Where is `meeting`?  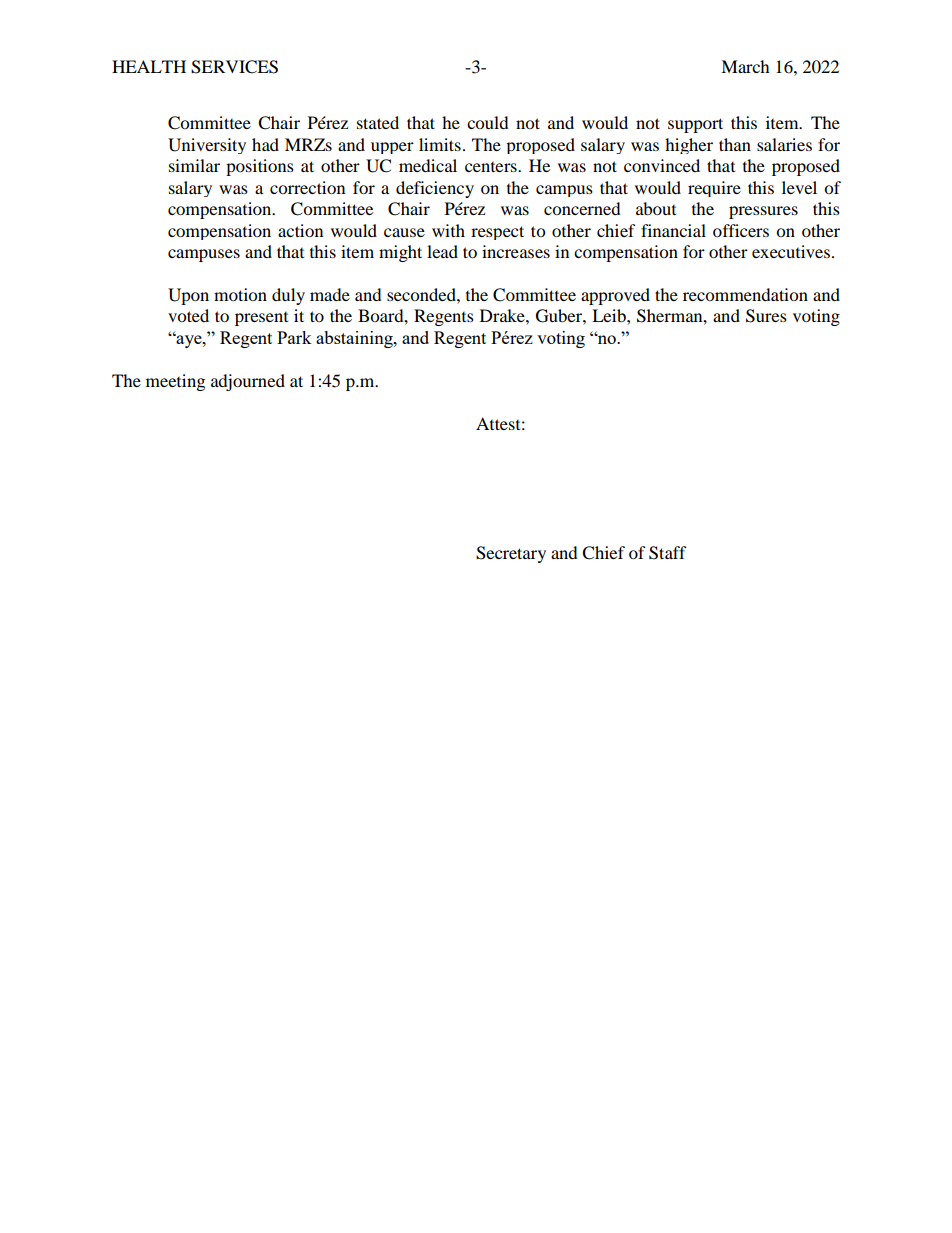
meeting is located at coordinates (175, 382).
